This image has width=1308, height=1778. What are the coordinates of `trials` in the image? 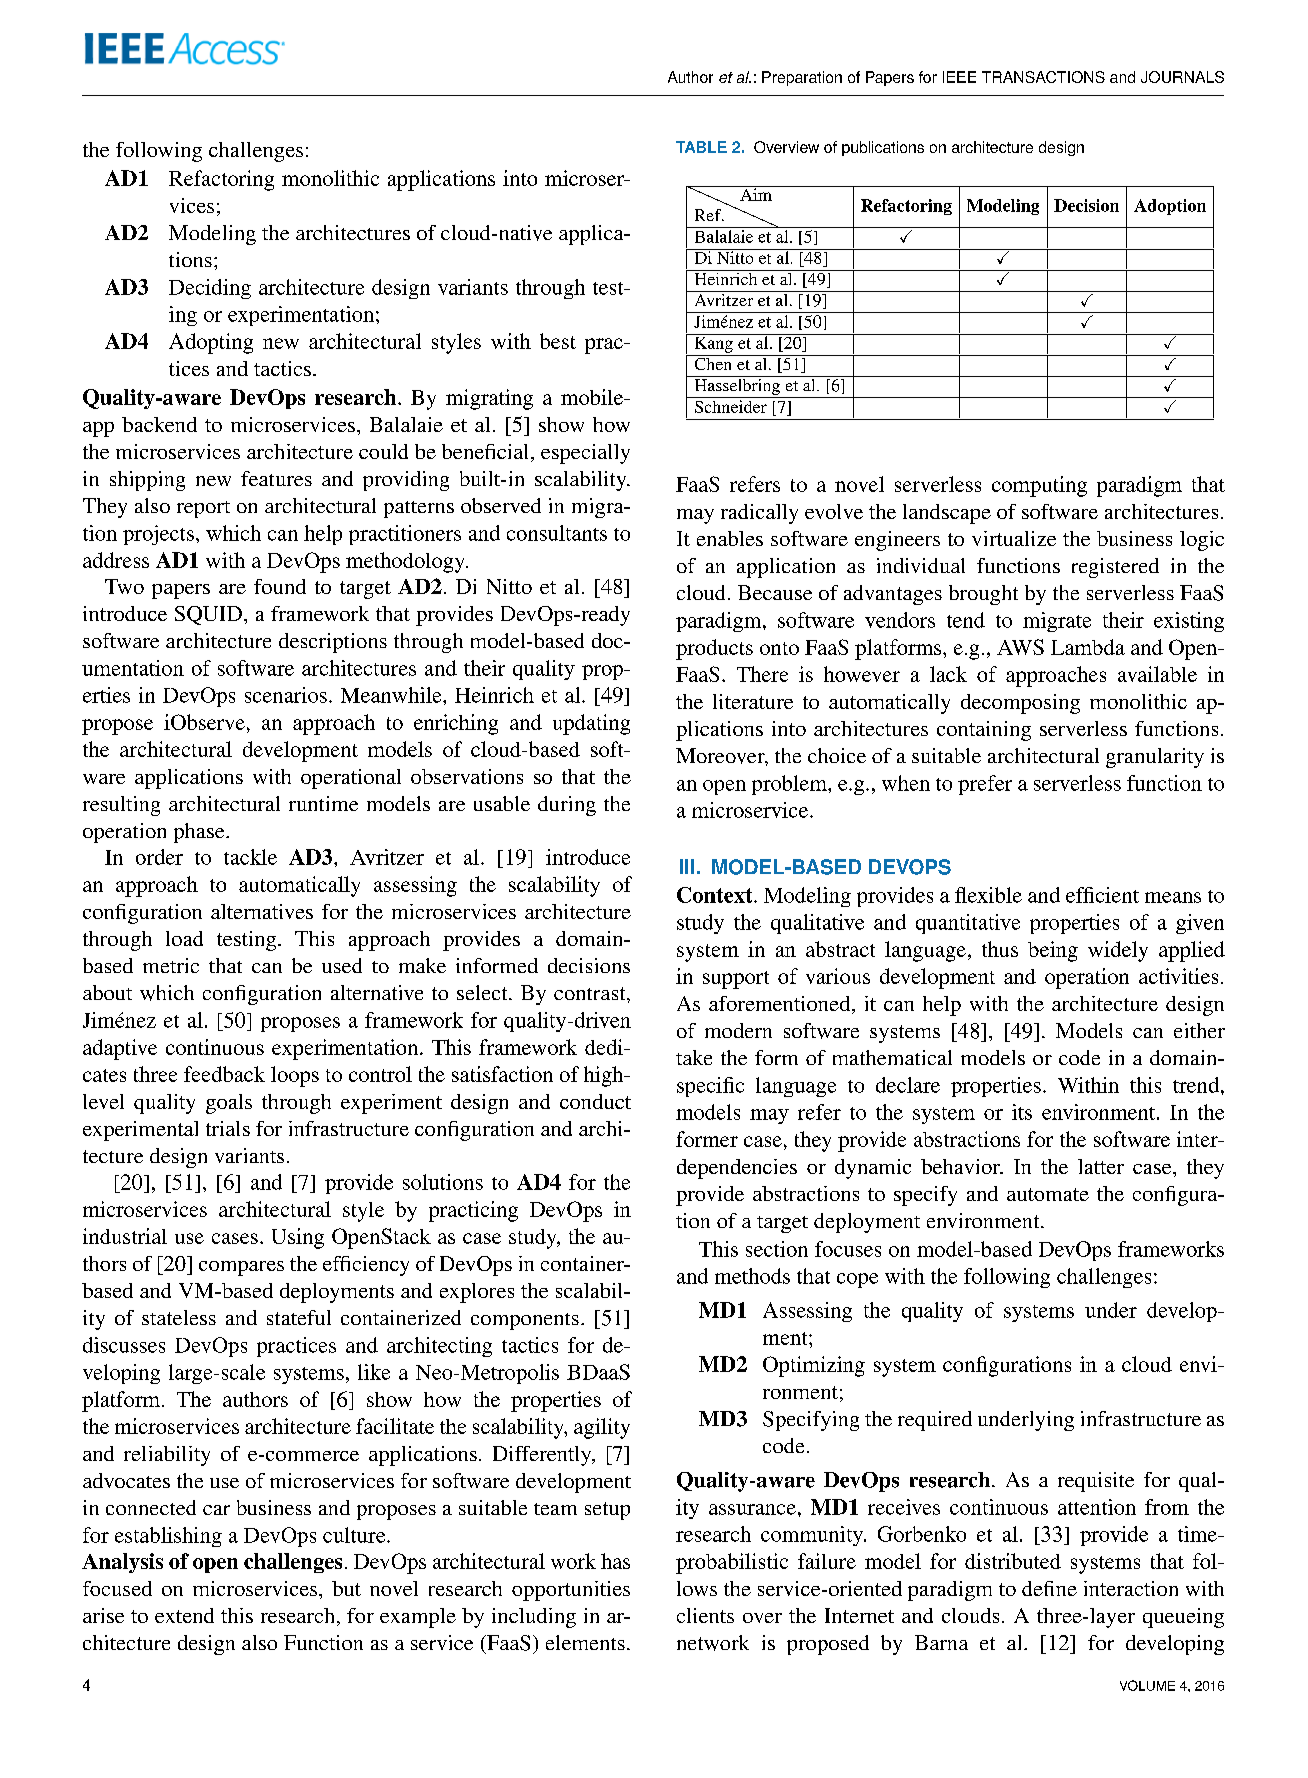 It's located at (228, 1128).
